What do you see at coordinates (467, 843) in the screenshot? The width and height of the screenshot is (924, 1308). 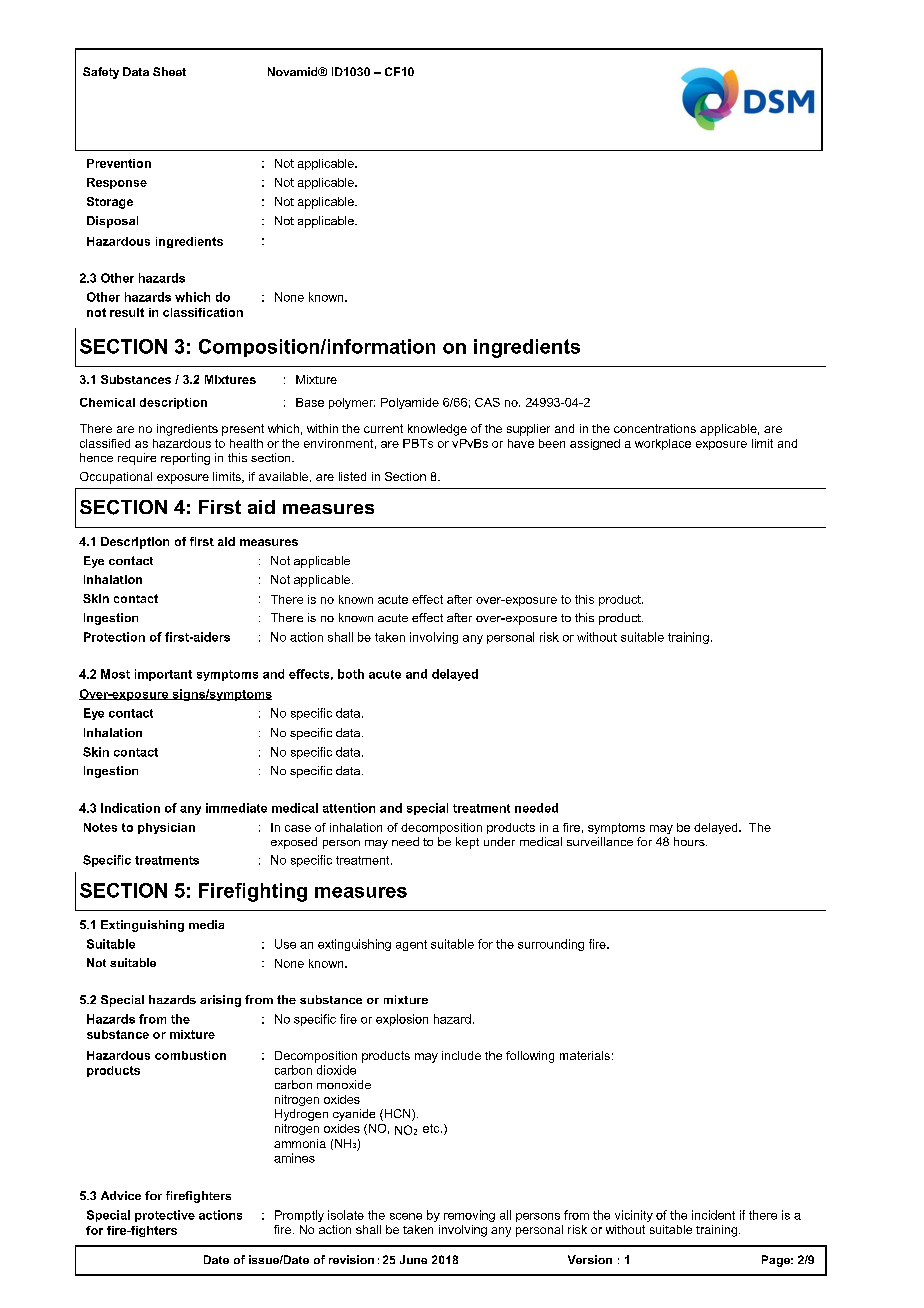 I see `kept` at bounding box center [467, 843].
